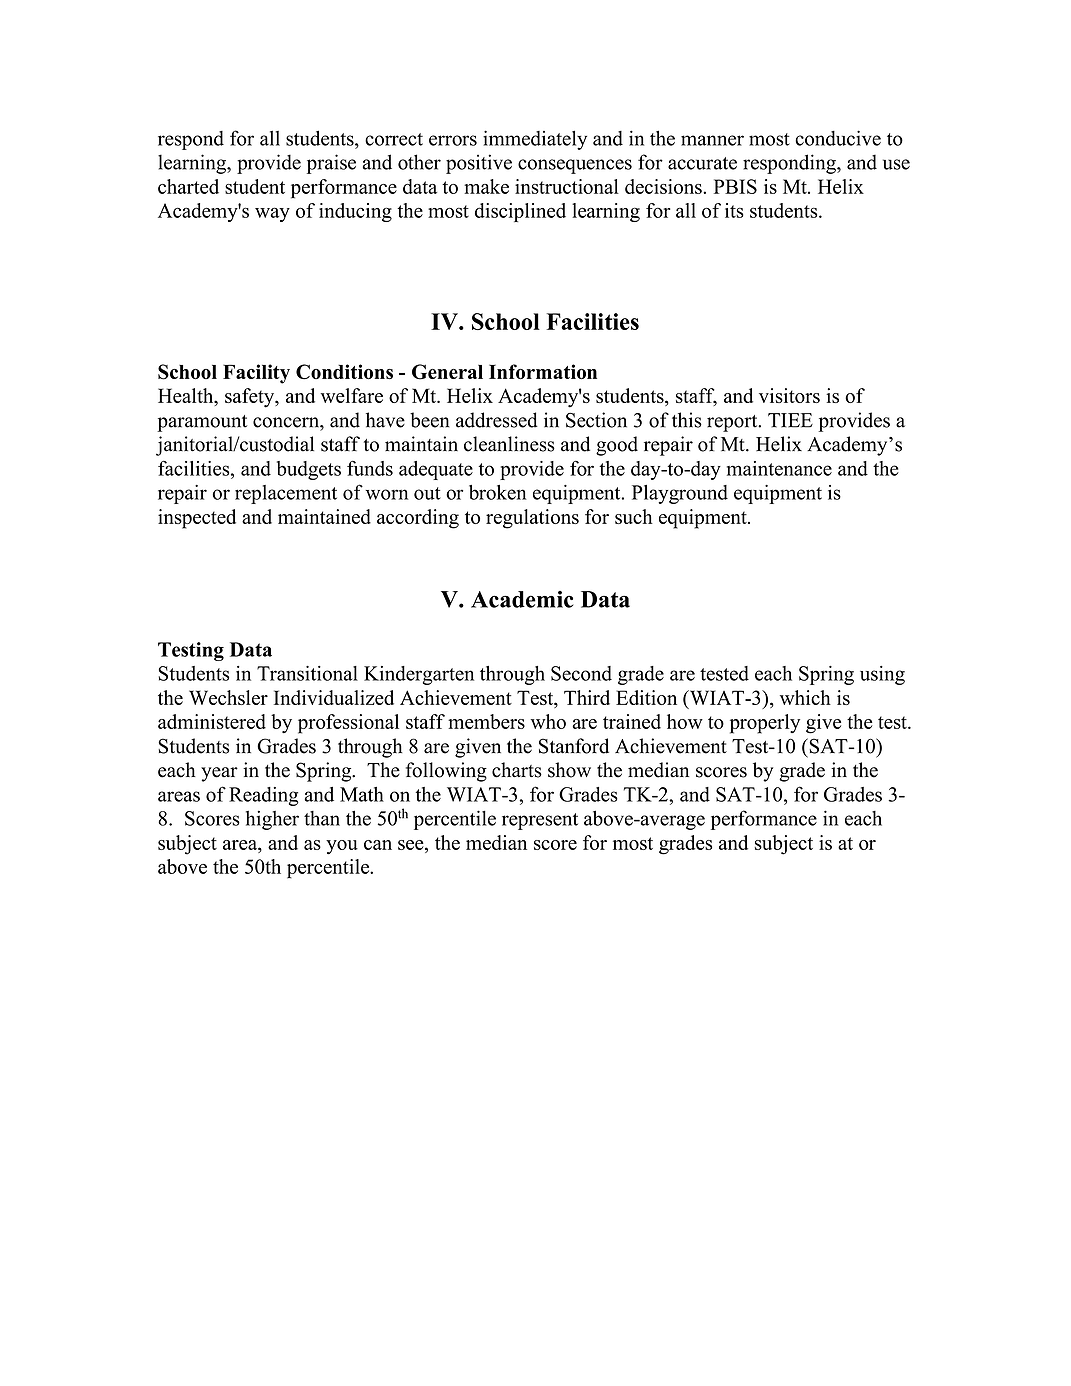  What do you see at coordinates (522, 599) in the screenshot?
I see `Academic` at bounding box center [522, 599].
